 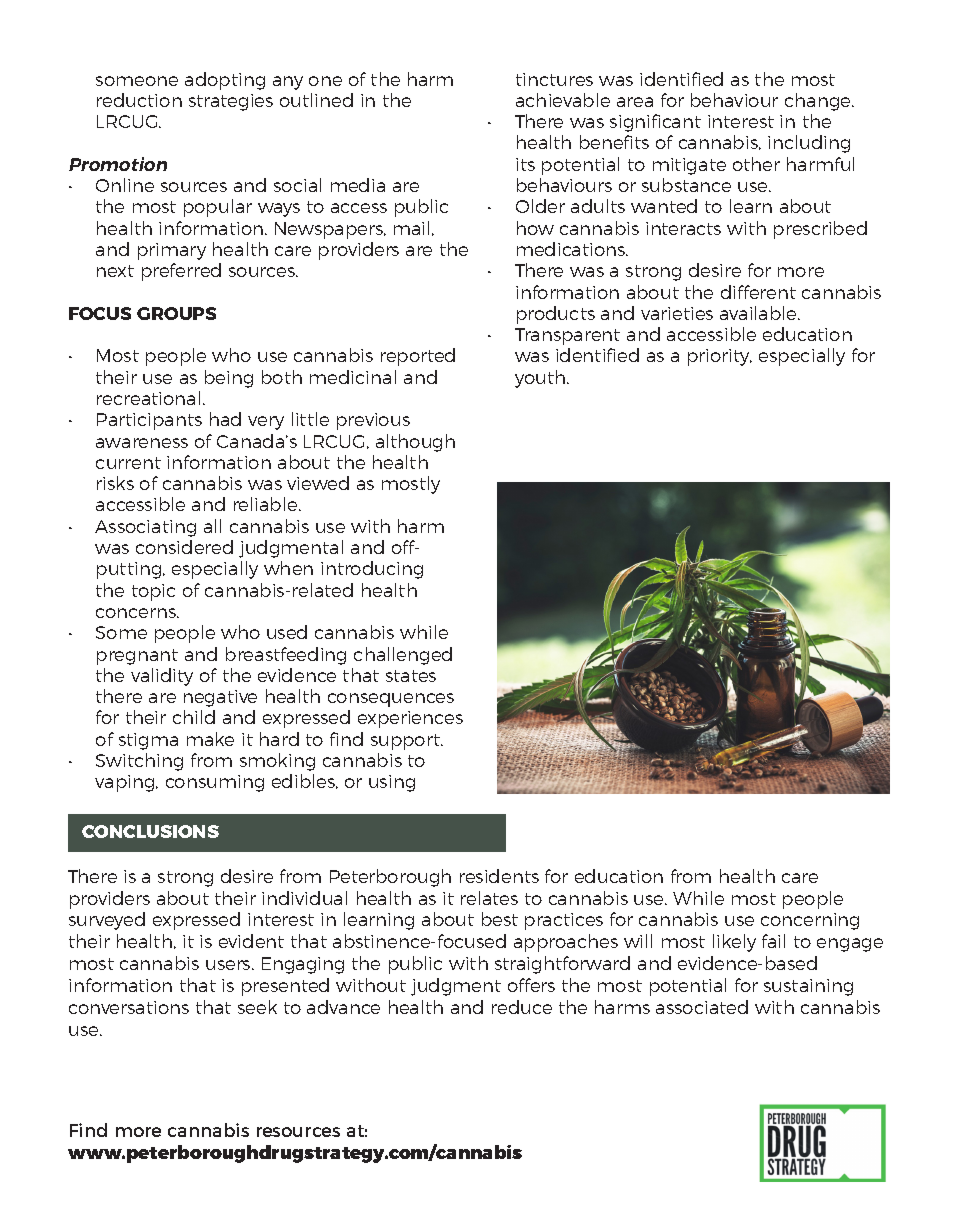 I want to click on strategies, so click(x=231, y=102).
